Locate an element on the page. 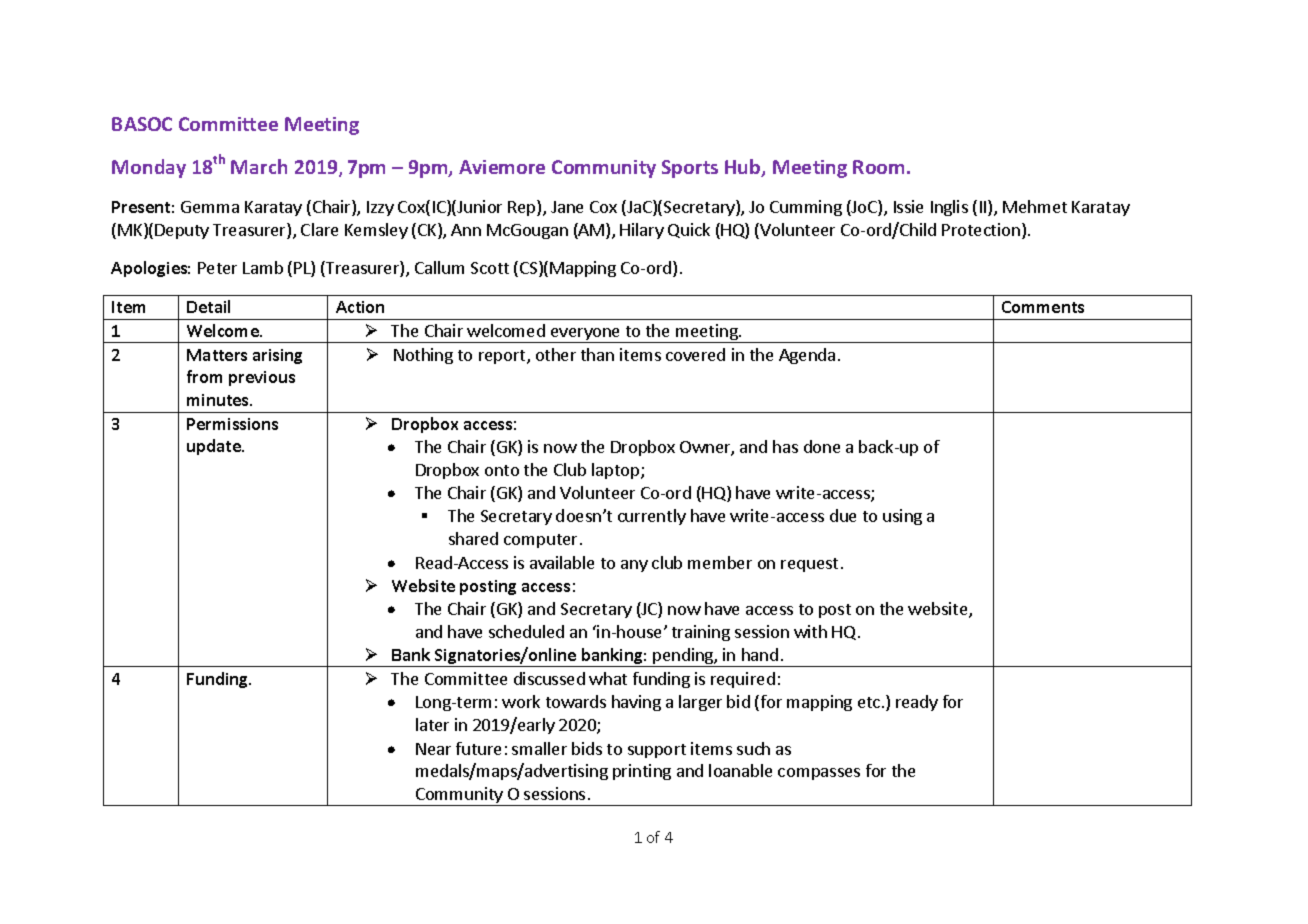 The height and width of the document is (924, 1308). done is located at coordinates (822, 446).
